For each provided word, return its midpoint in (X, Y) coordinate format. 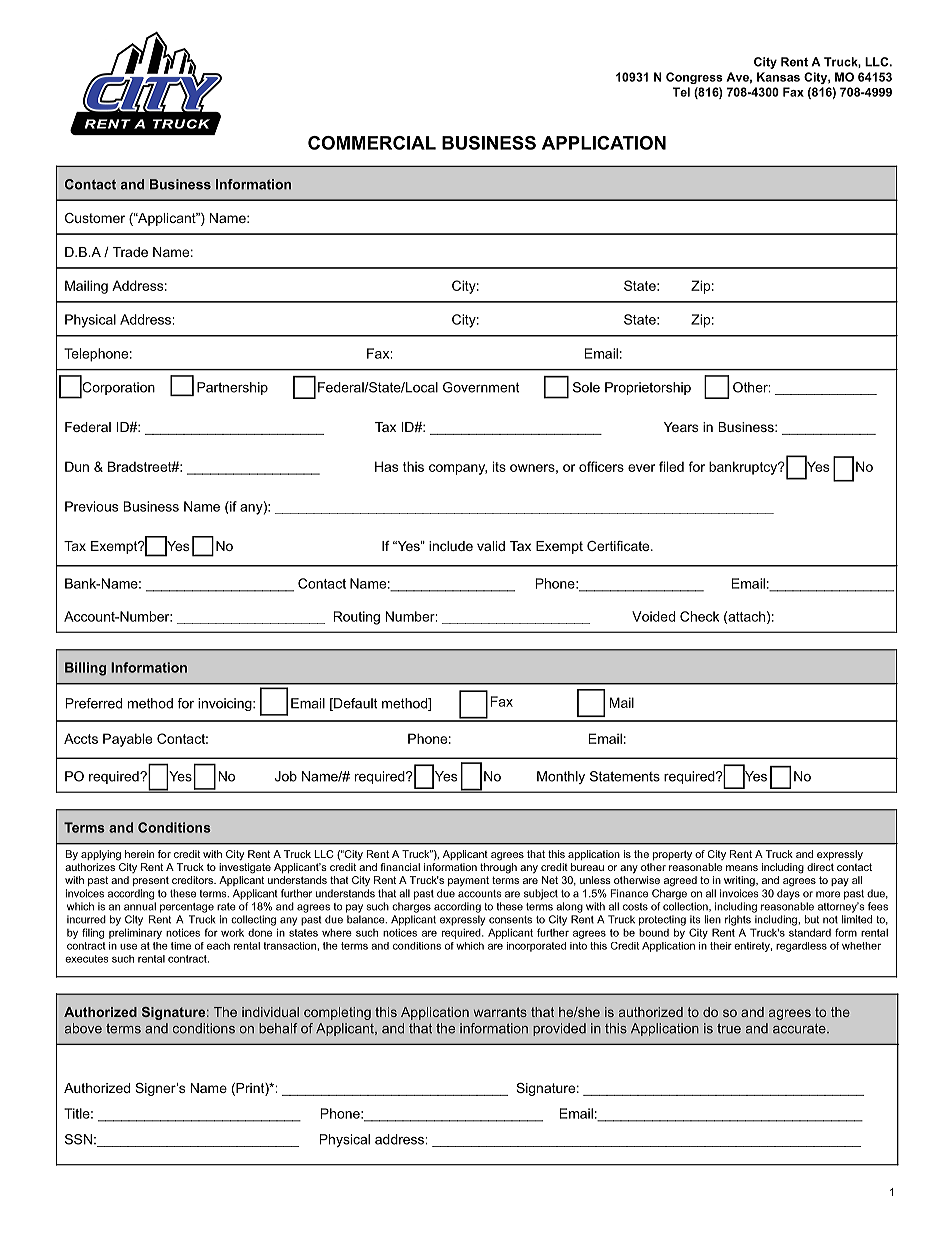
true (729, 1029)
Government (481, 387)
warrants (500, 1012)
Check (699, 616)
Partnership (232, 388)
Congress (694, 78)
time (181, 946)
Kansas (778, 77)
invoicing (226, 704)
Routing (357, 618)
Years (681, 427)
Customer (95, 218)
